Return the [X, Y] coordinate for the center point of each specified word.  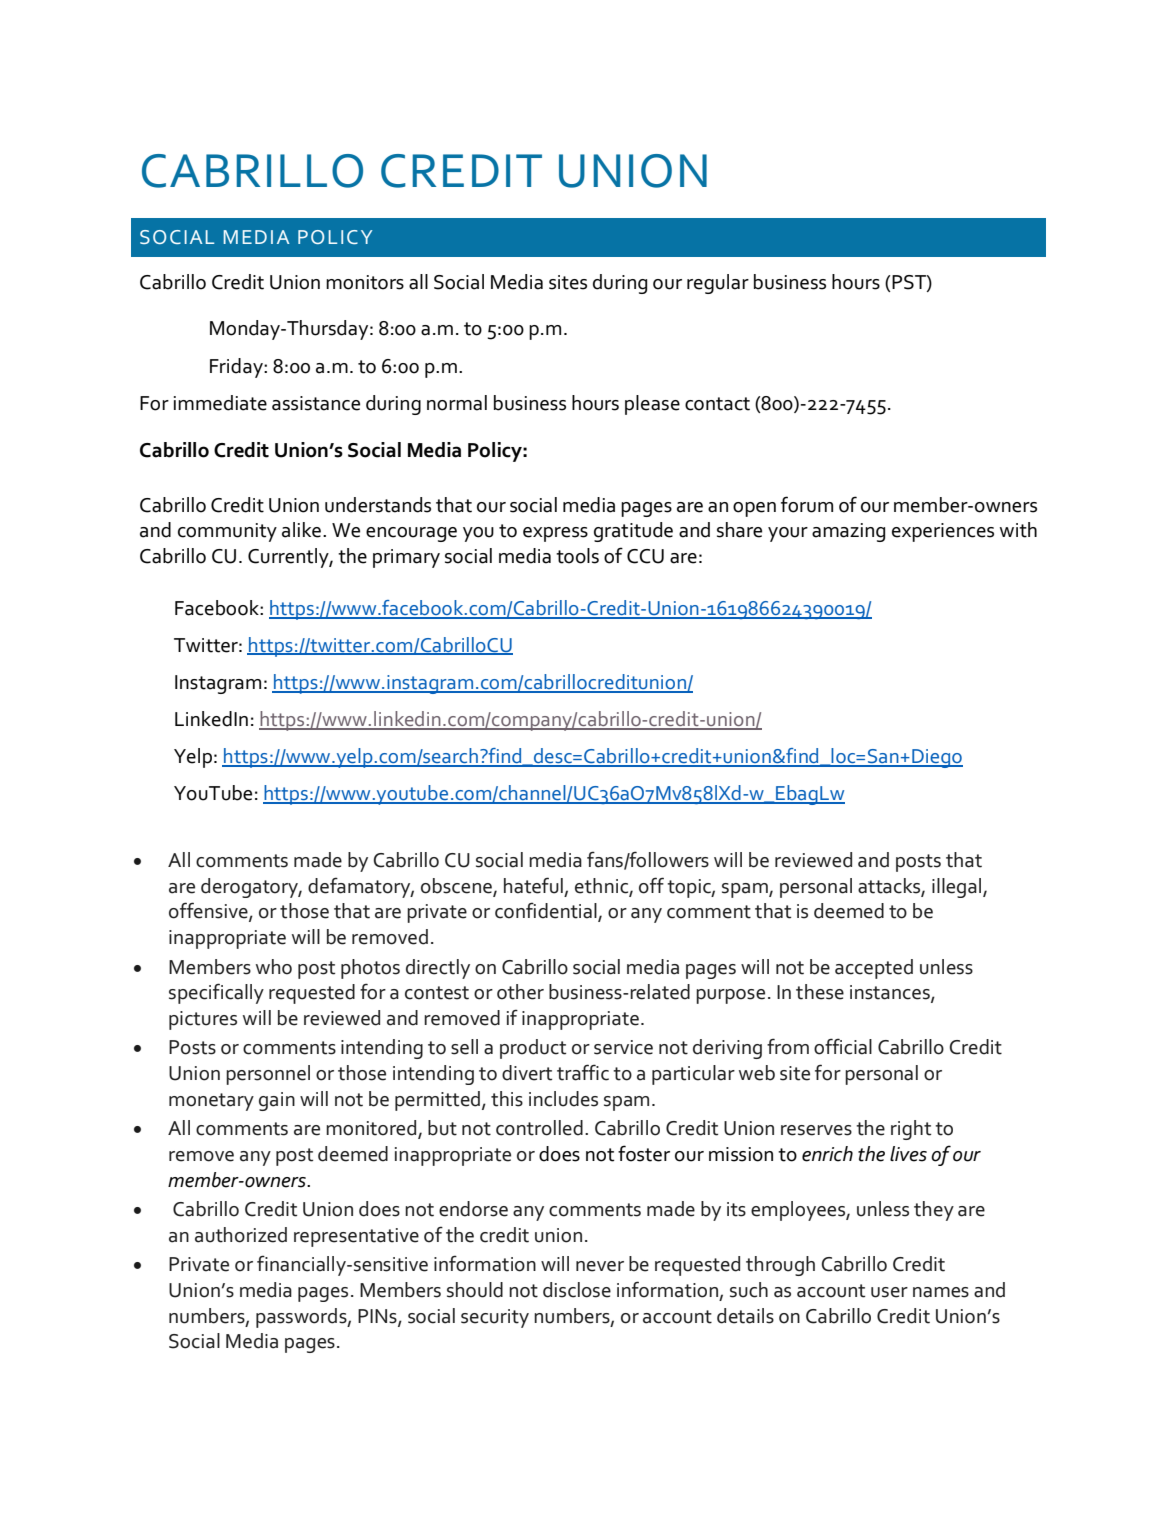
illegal [958, 888]
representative [356, 1237]
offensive [209, 911]
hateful [533, 885]
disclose [577, 1290]
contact [717, 404]
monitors [365, 282]
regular [718, 284]
